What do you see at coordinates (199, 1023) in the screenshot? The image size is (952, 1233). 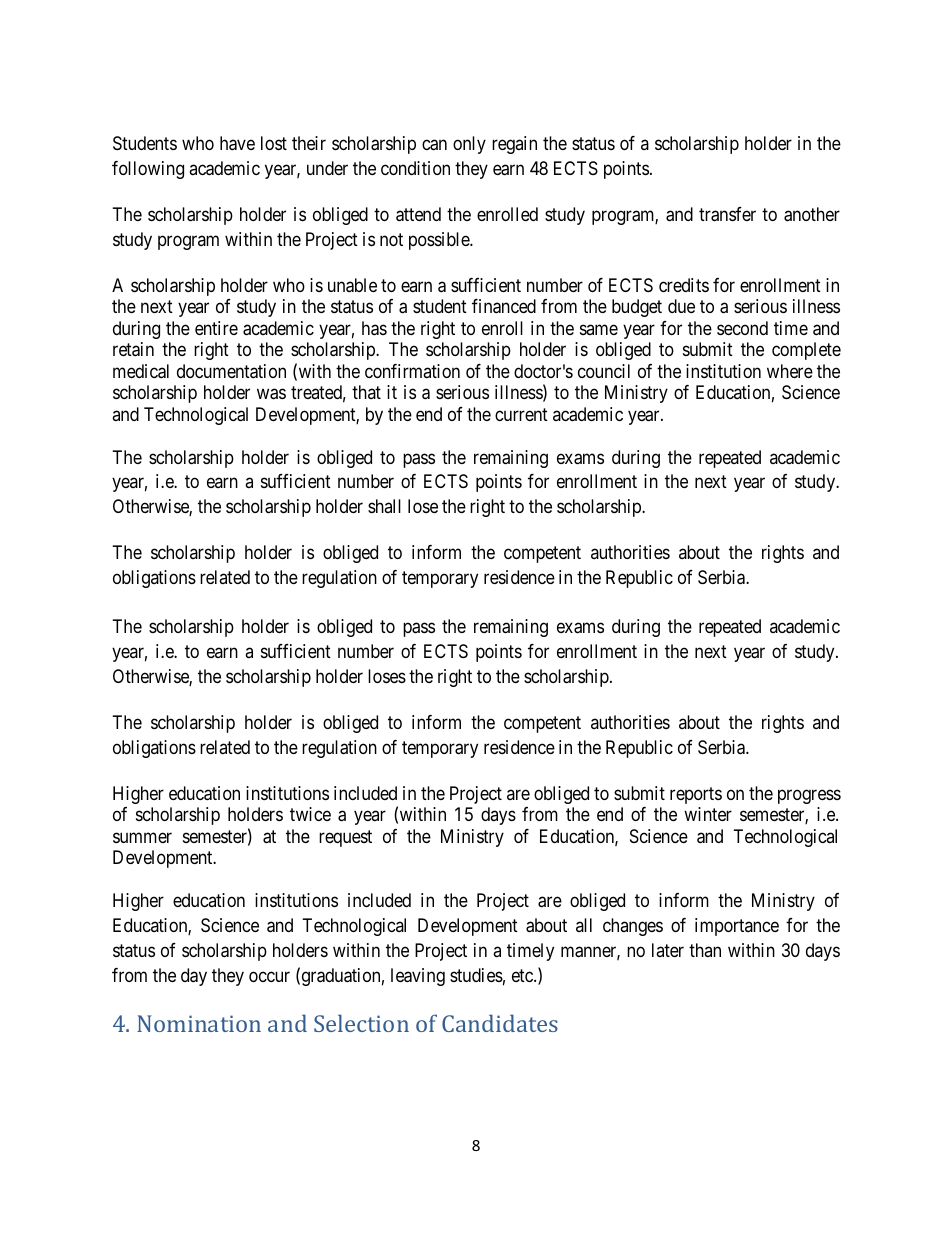 I see `Nomination` at bounding box center [199, 1023].
